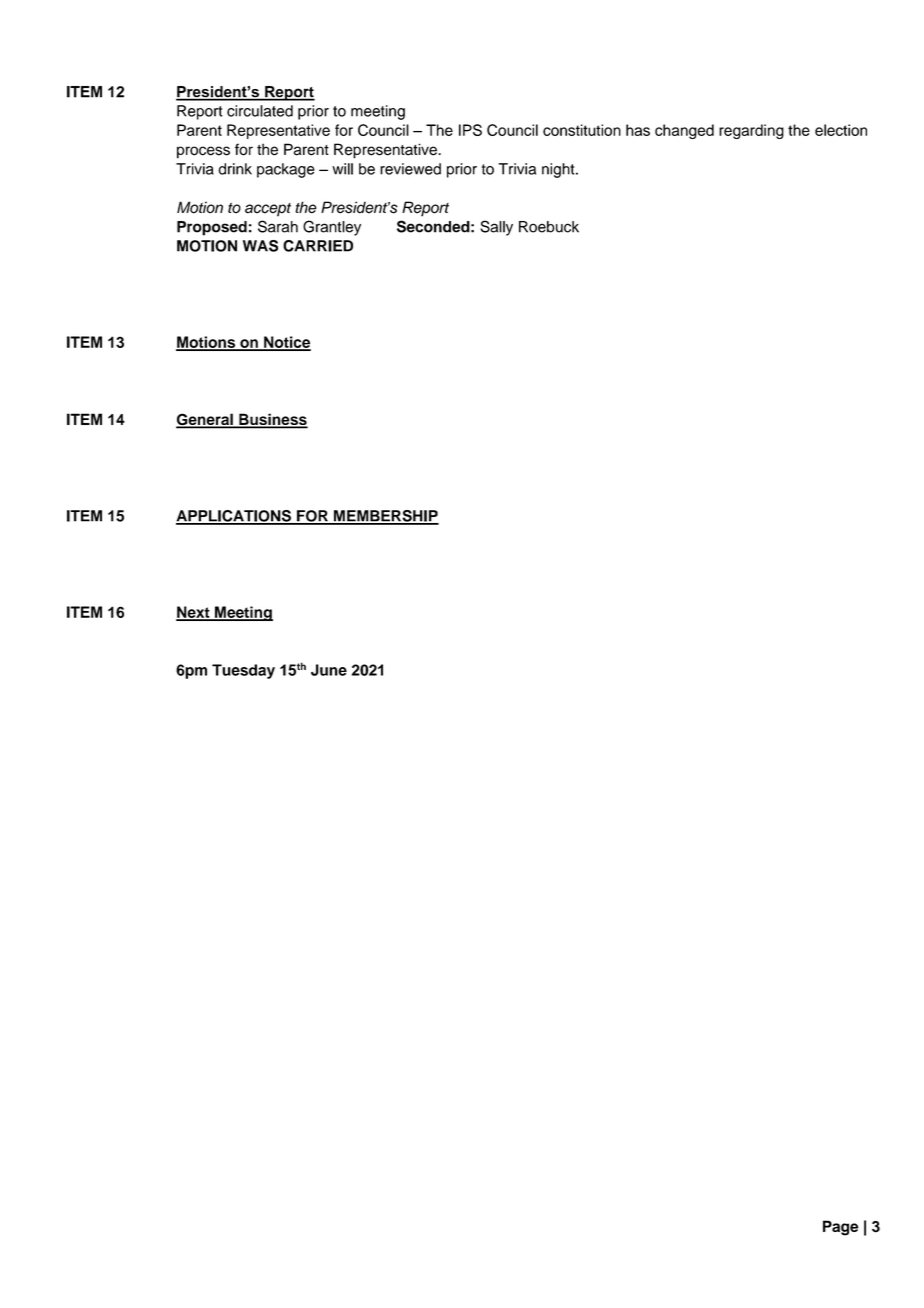 Image resolution: width=924 pixels, height=1308 pixels. What do you see at coordinates (194, 613) in the screenshot?
I see `Next` at bounding box center [194, 613].
